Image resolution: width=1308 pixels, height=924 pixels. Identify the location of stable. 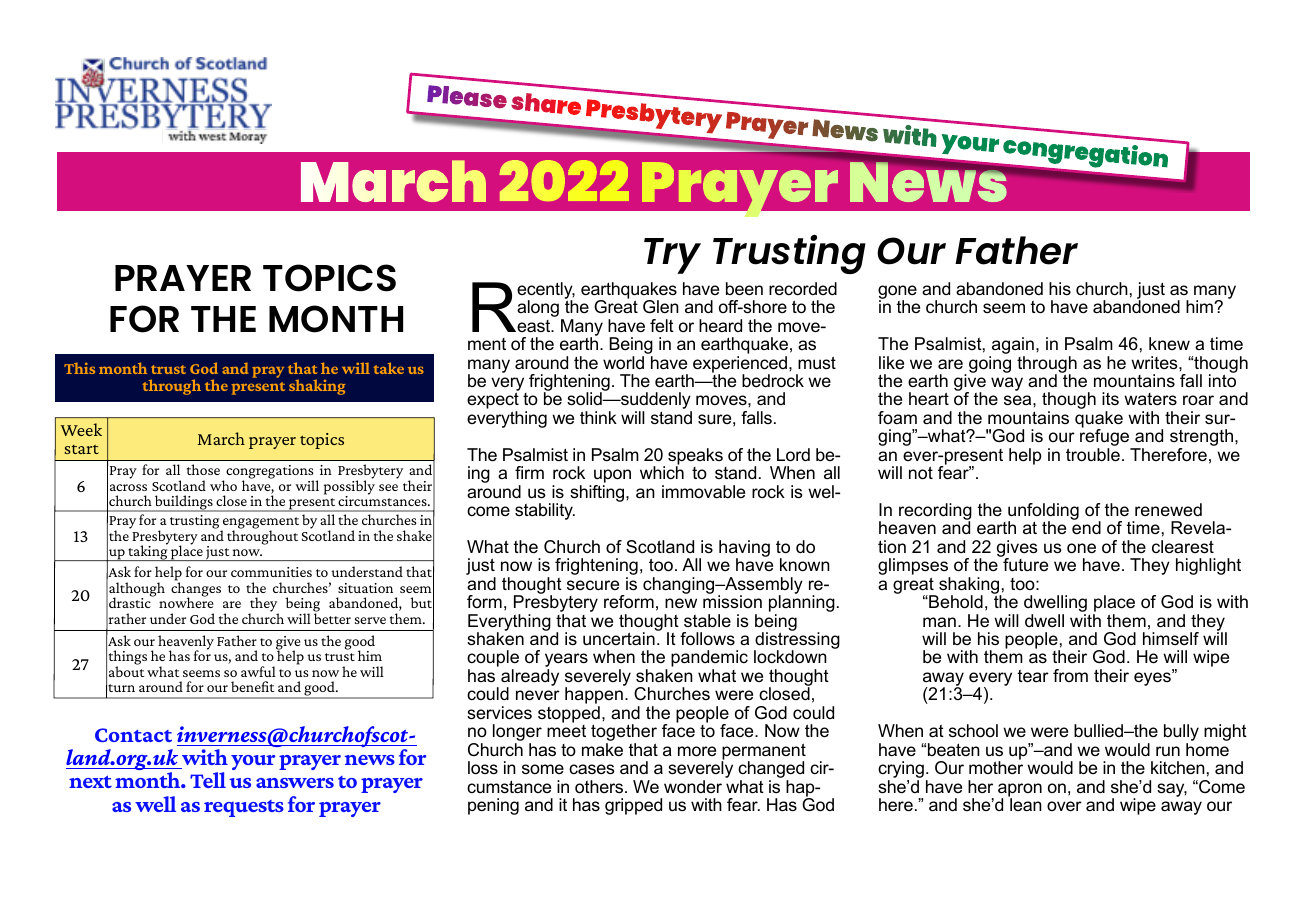
(707, 621).
